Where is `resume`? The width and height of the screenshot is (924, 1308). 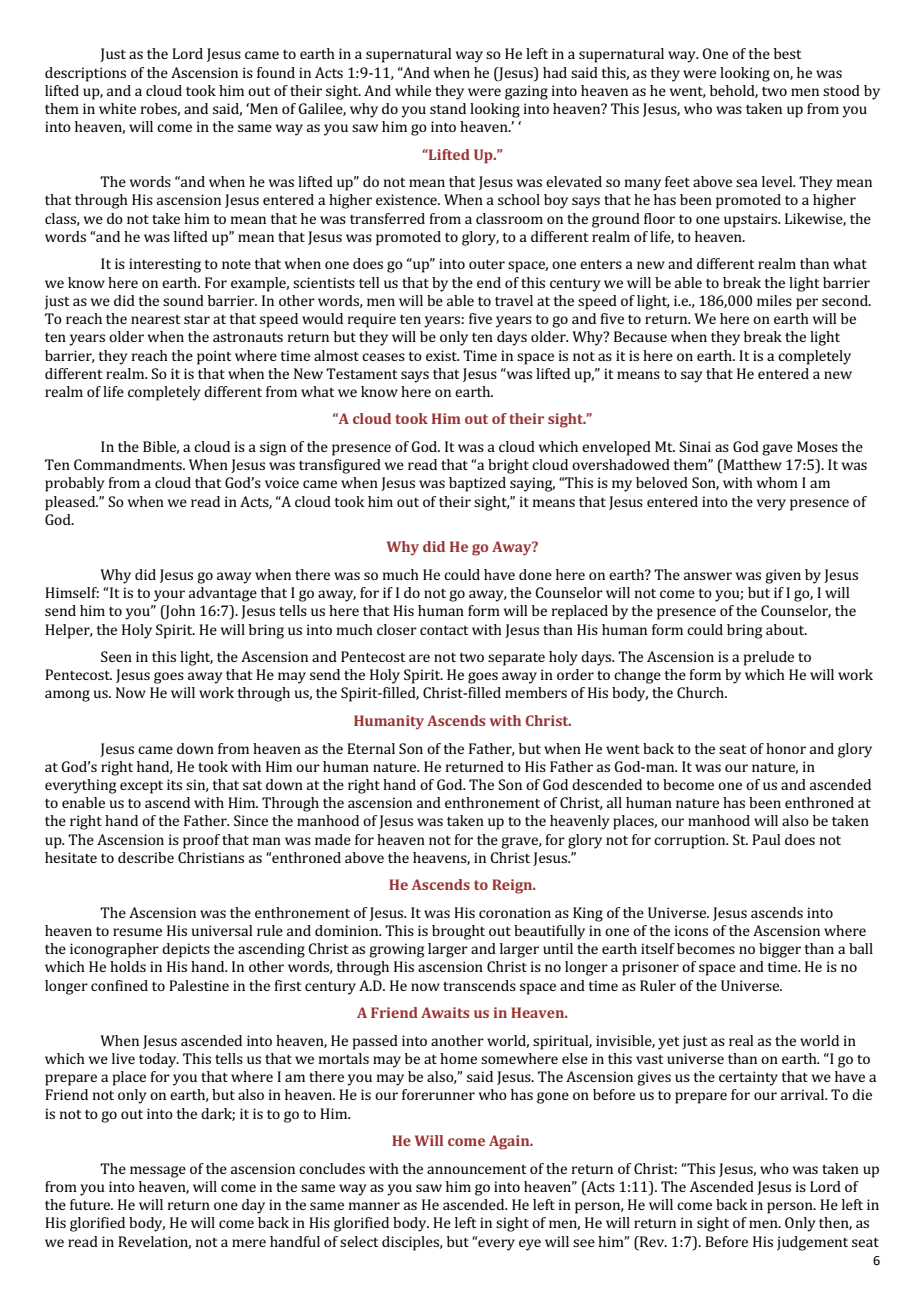
resume is located at coordinates (137, 932).
